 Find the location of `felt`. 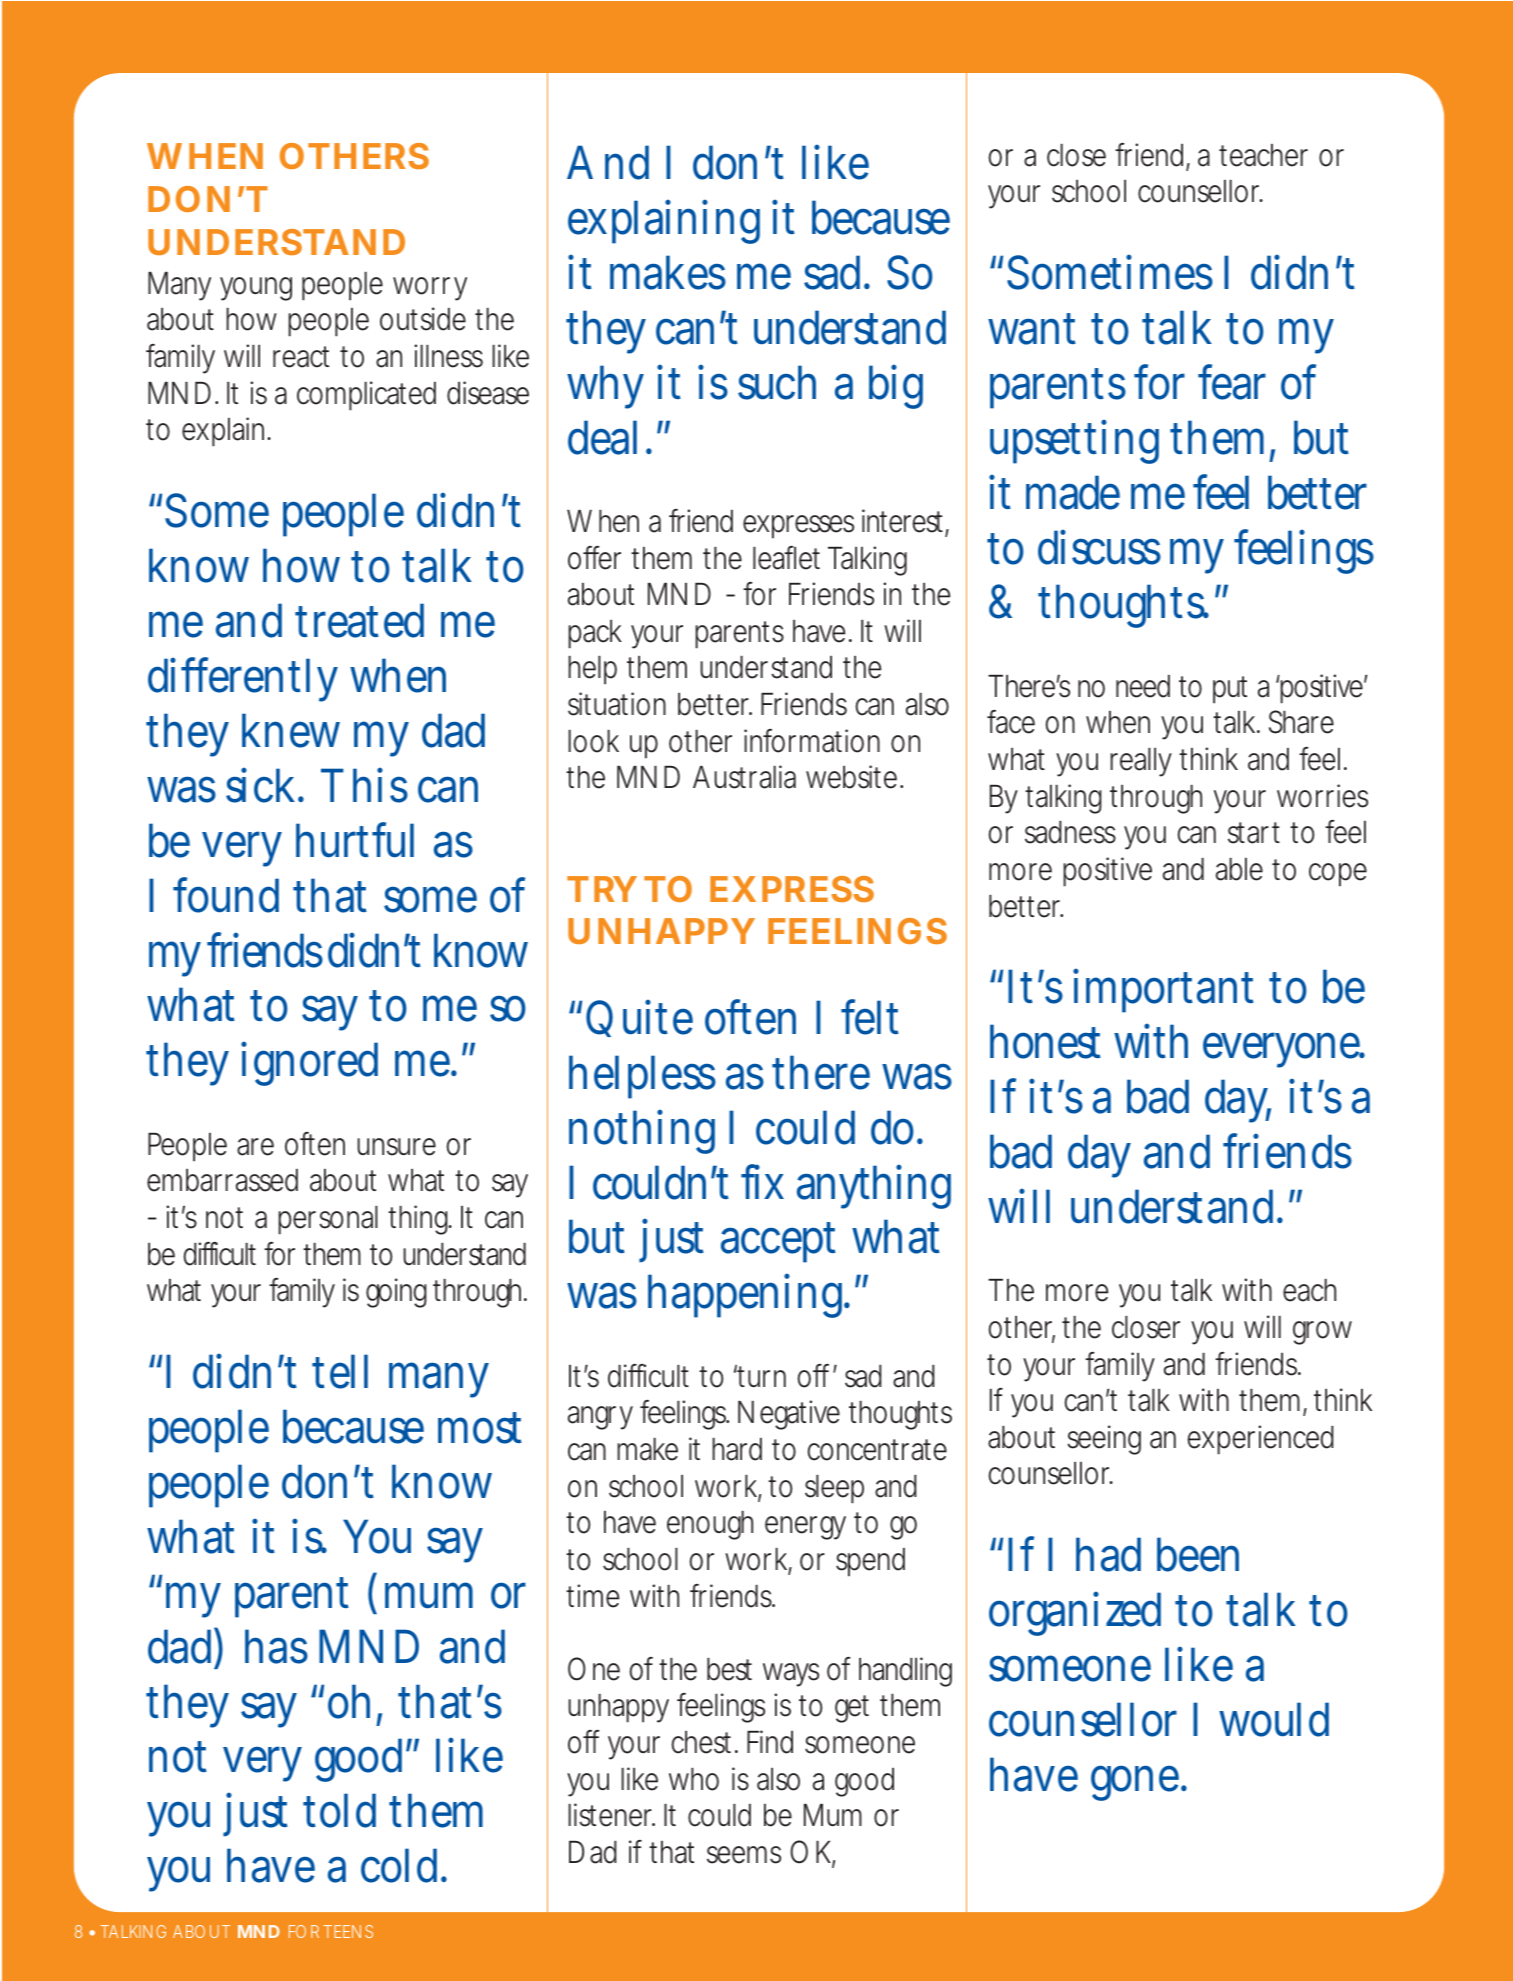

felt is located at coordinates (870, 1017).
